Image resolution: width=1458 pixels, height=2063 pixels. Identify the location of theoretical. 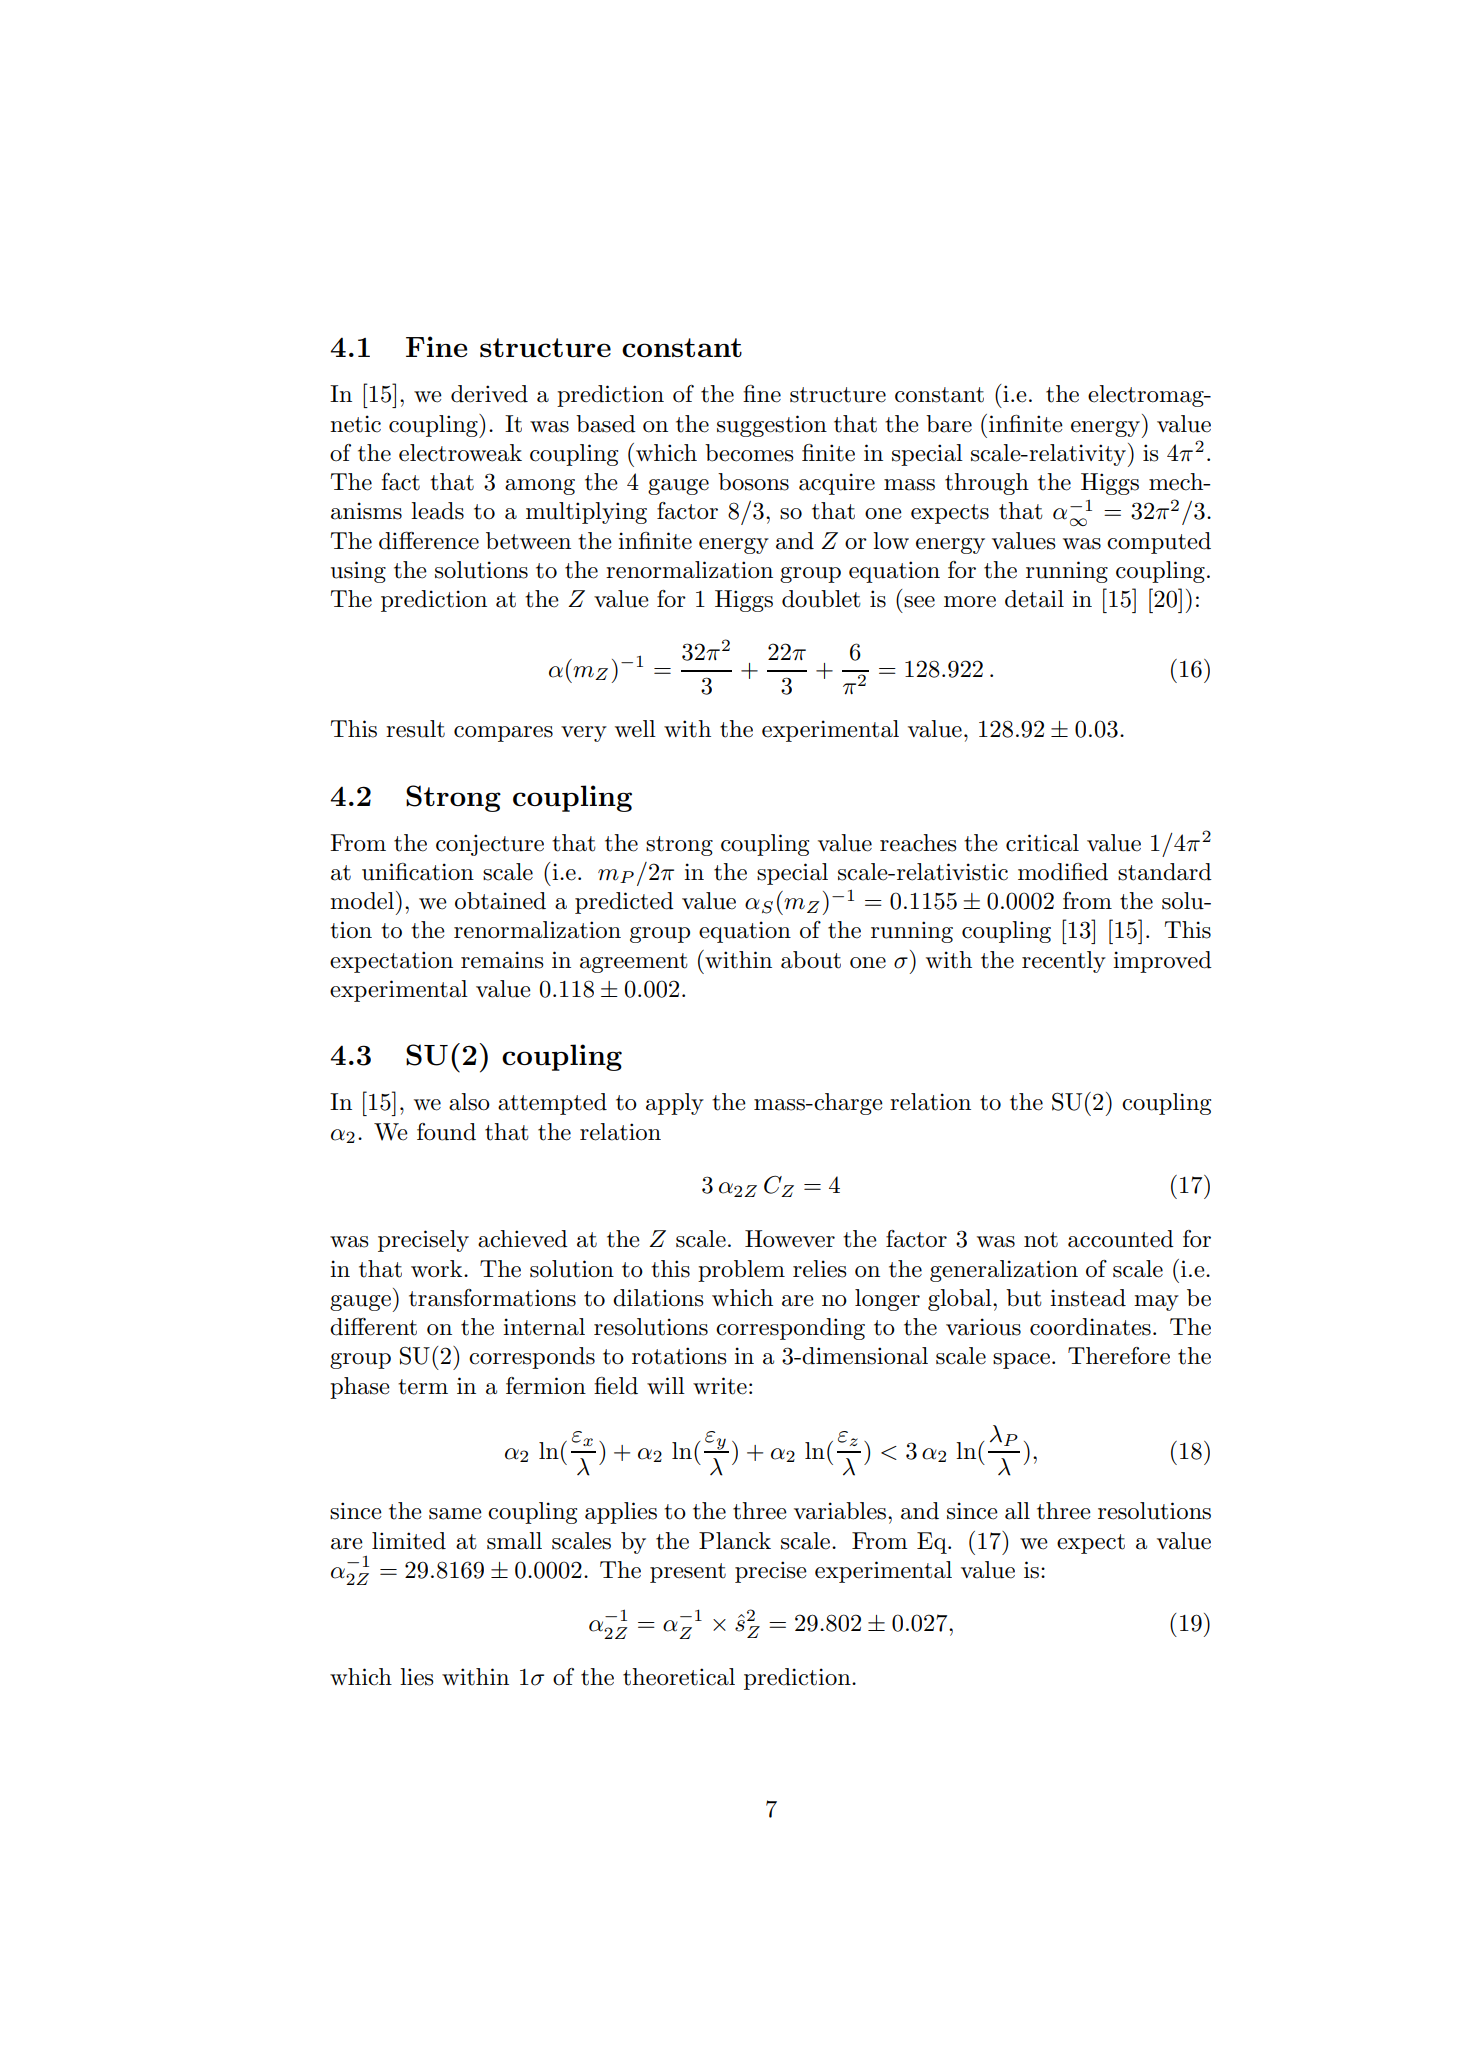
(679, 1677).
